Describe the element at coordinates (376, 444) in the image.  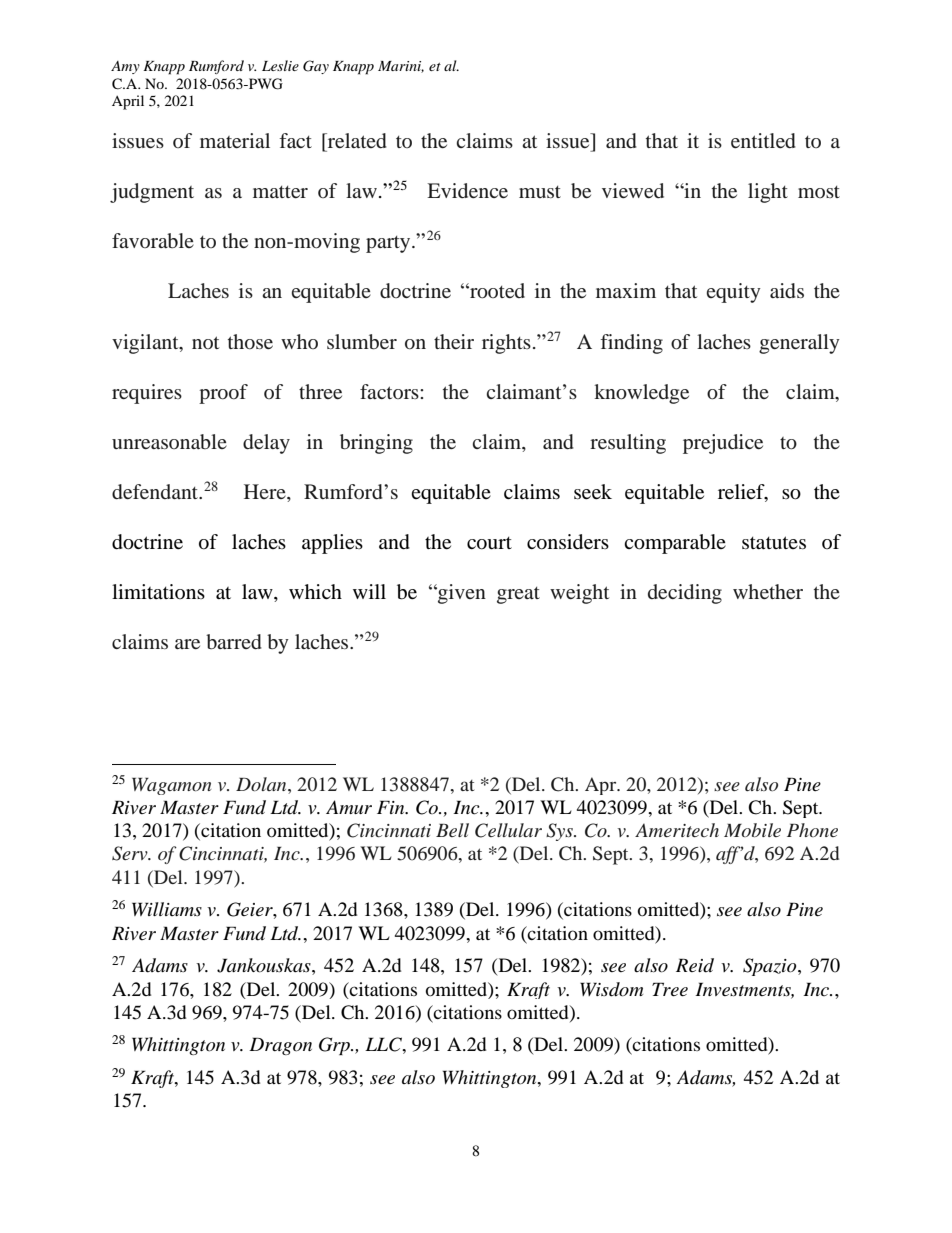
I see `bringing` at that location.
